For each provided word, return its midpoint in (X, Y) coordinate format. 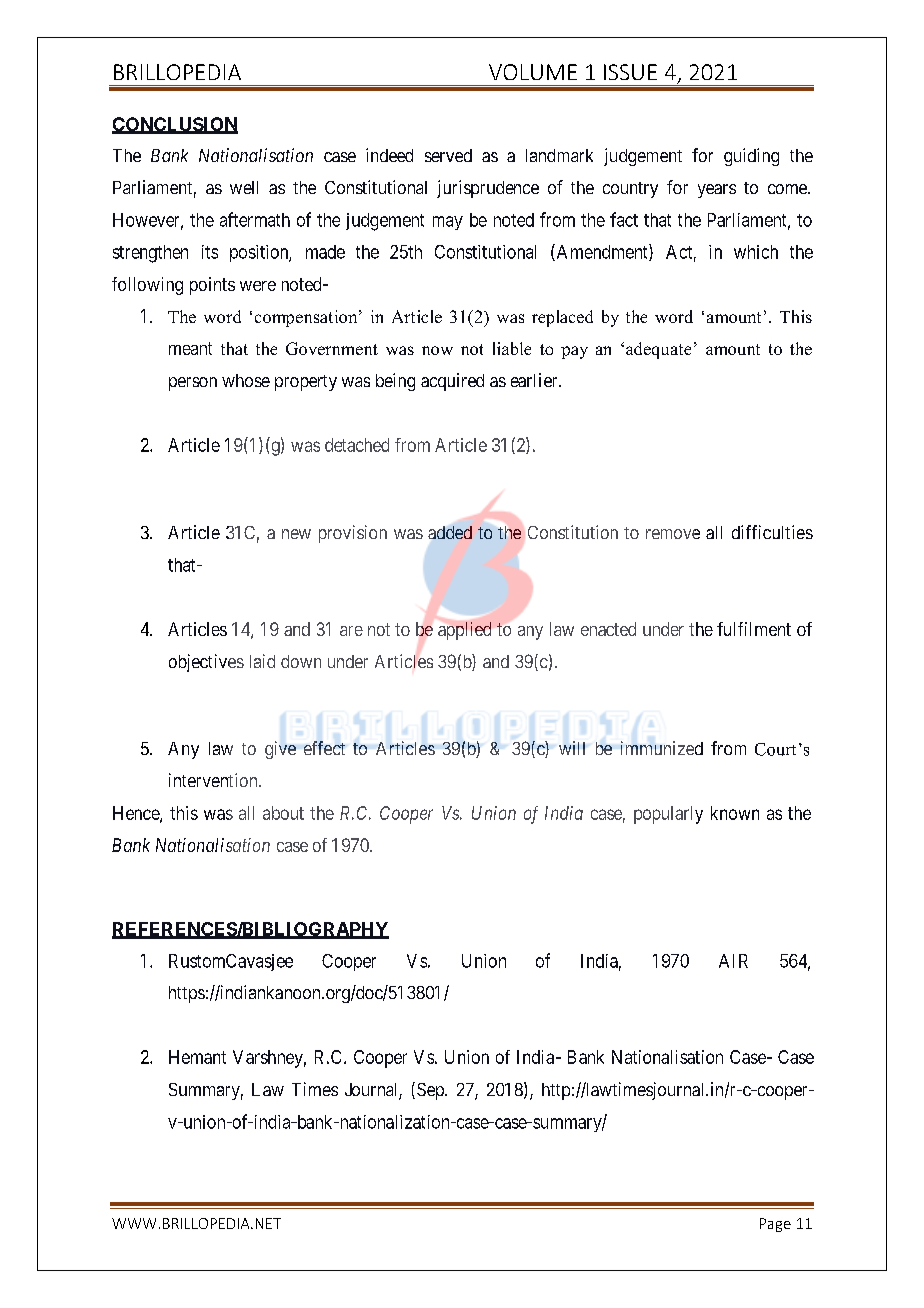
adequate (658, 350)
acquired (452, 382)
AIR (733, 961)
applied (464, 631)
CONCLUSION (175, 125)
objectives (206, 663)
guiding (751, 157)
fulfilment (754, 629)
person (193, 384)
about (283, 813)
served (448, 155)
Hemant (197, 1057)
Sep (430, 1091)
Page (775, 1225)
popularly (668, 815)
